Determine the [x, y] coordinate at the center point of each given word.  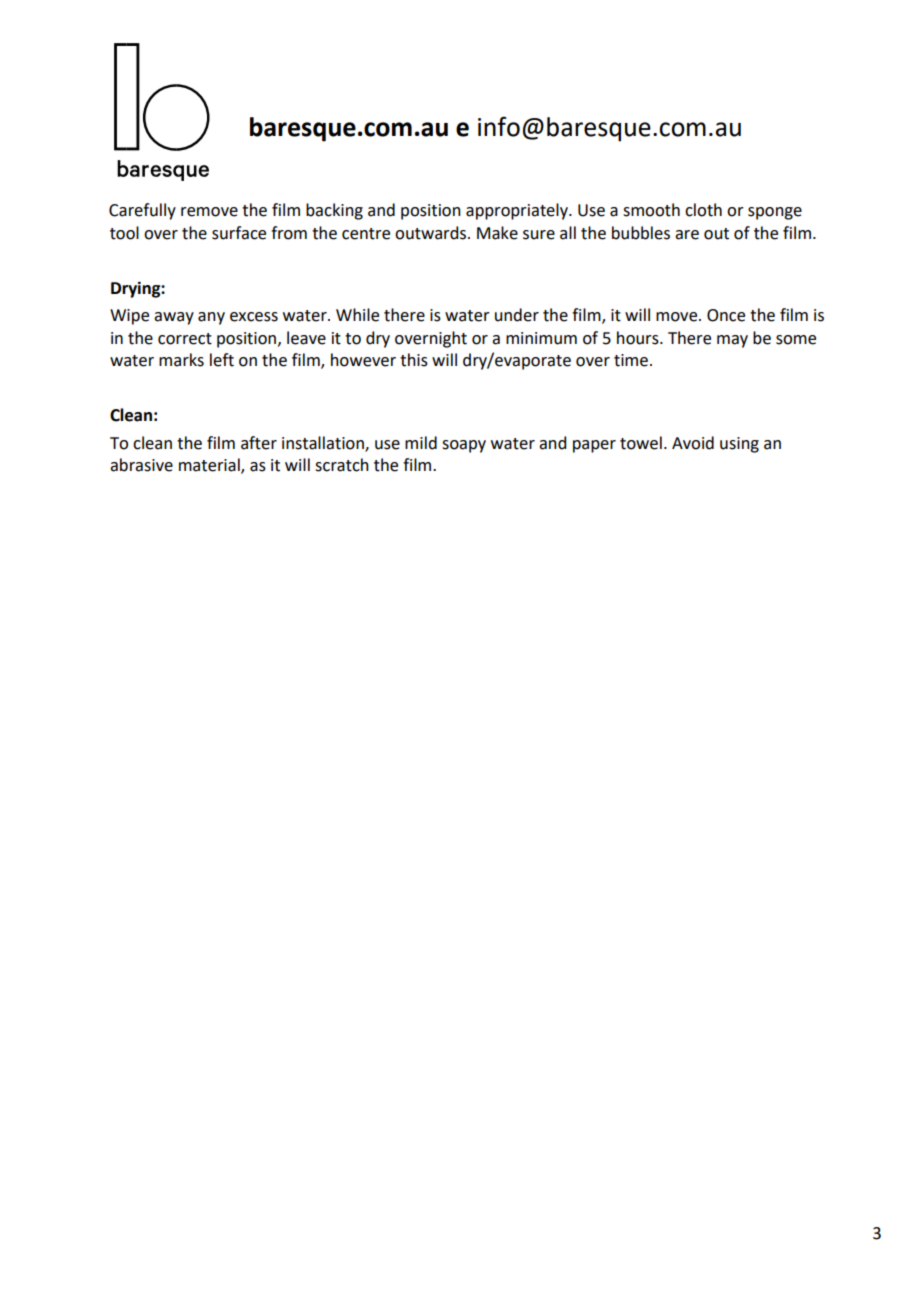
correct [185, 339]
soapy [464, 446]
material [210, 466]
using [739, 445]
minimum [541, 338]
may [732, 341]
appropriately [518, 211]
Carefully [142, 211]
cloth [703, 210]
